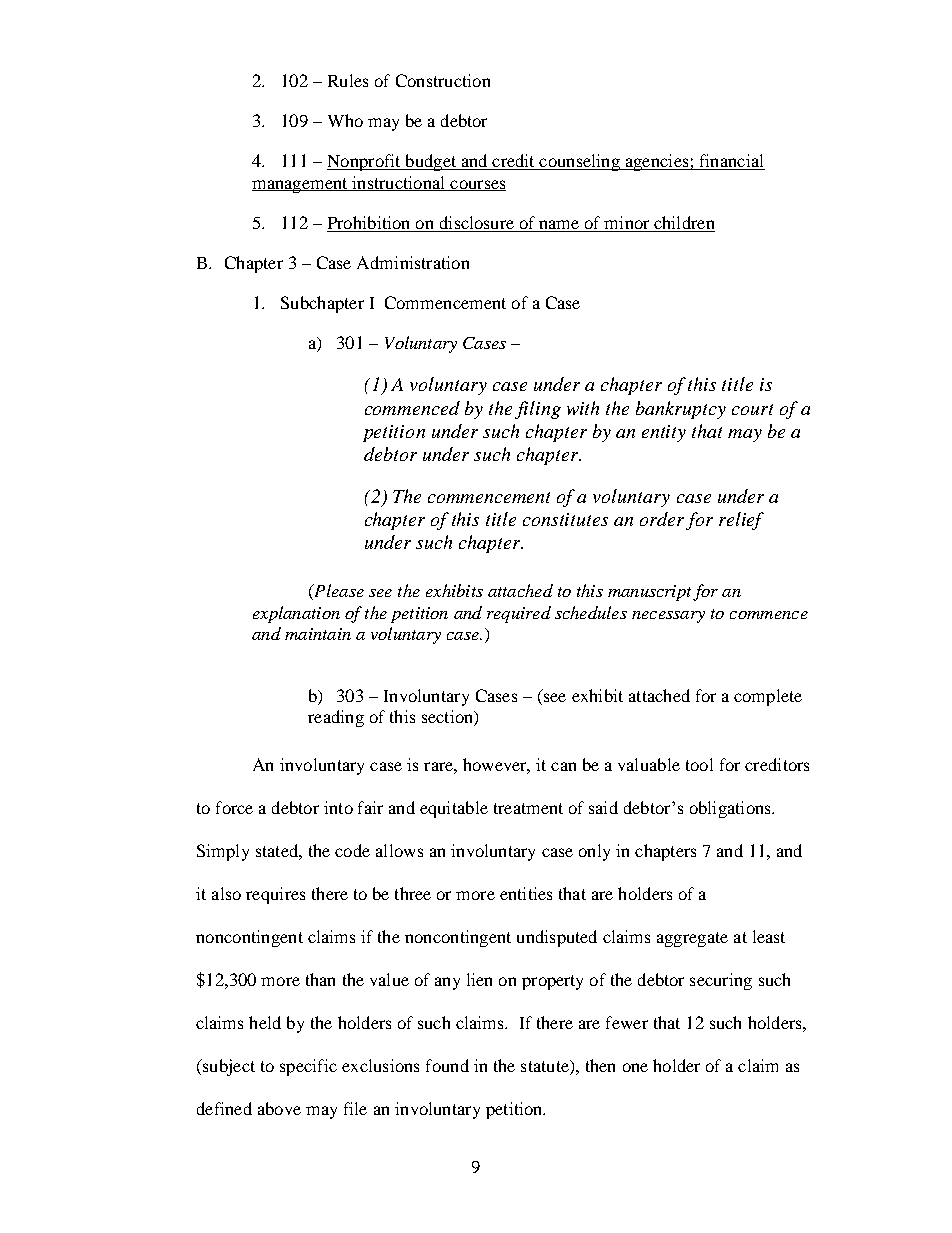 The width and height of the image is (952, 1233). What do you see at coordinates (519, 614) in the image?
I see `required` at bounding box center [519, 614].
